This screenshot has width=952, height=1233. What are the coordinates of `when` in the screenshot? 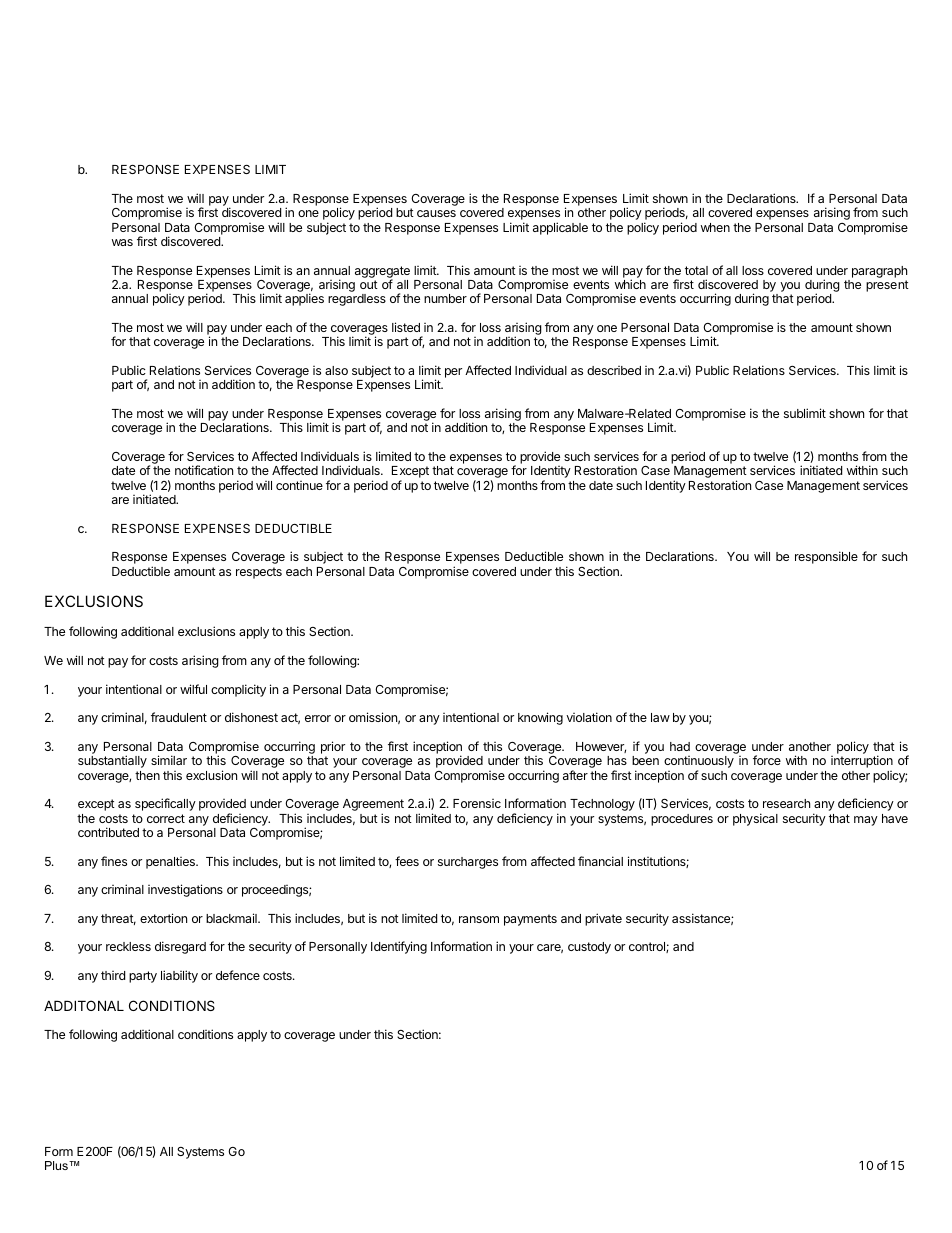 It's located at (715, 227).
